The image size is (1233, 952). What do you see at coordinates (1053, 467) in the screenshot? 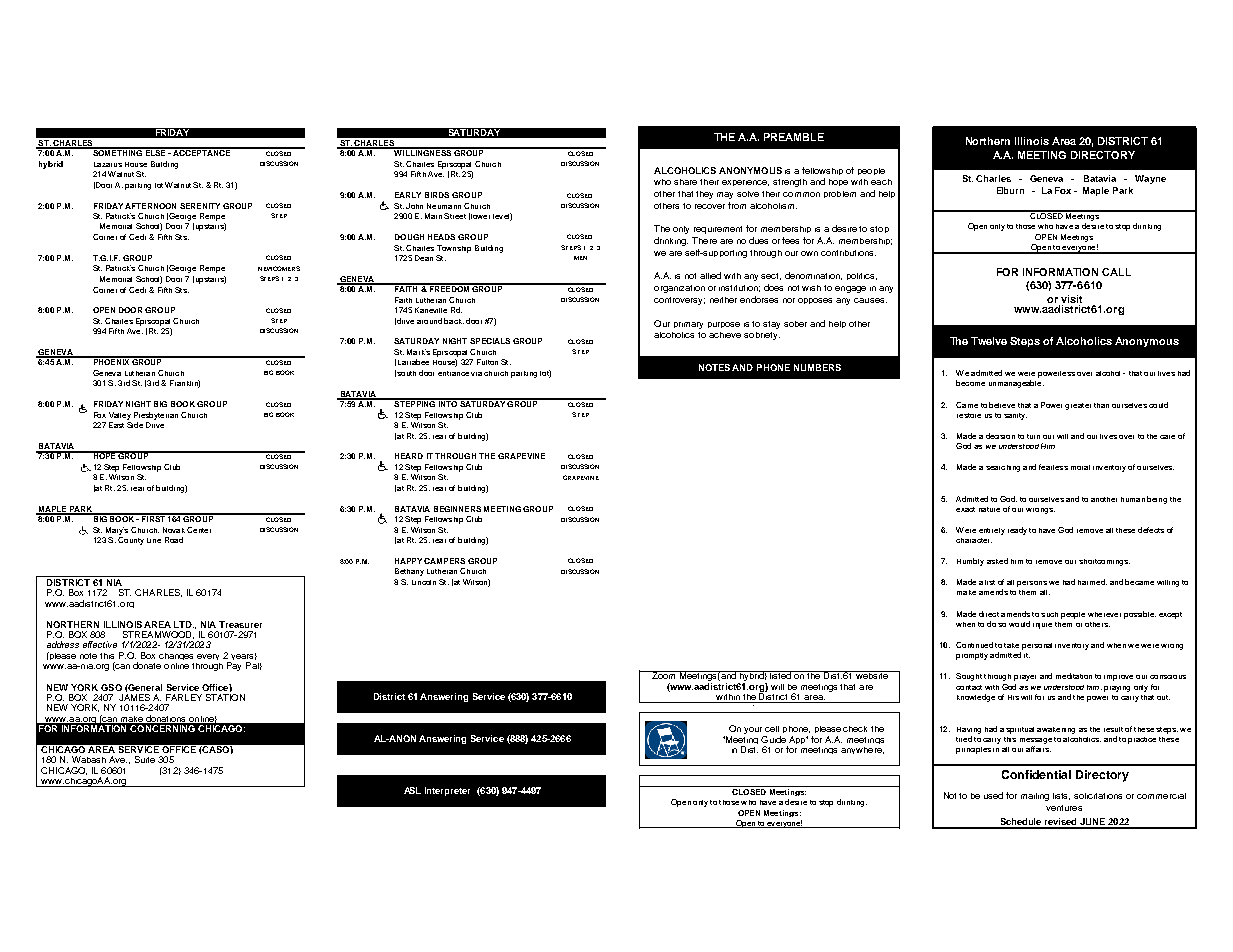
I see `fearless` at bounding box center [1053, 467].
